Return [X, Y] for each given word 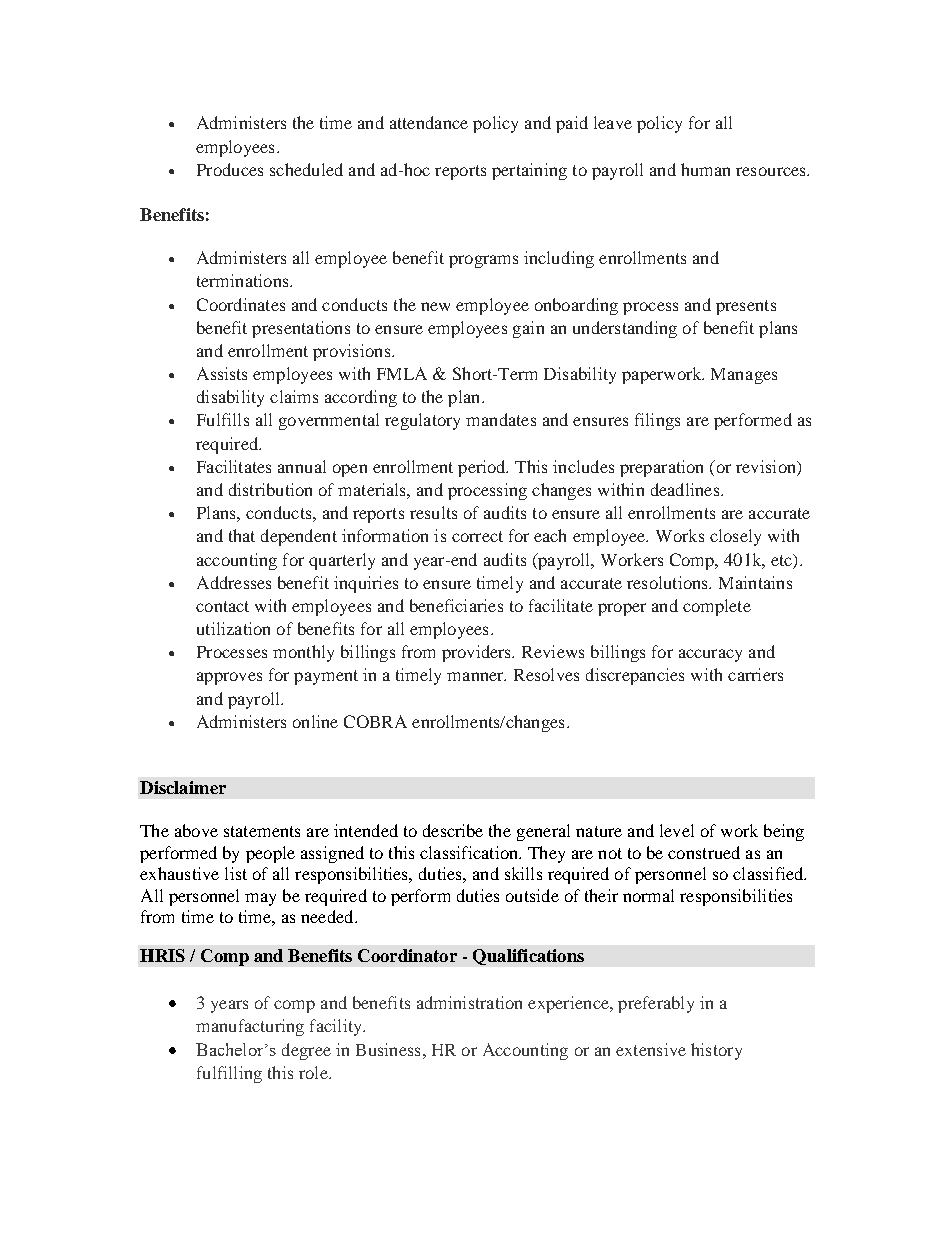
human [705, 169]
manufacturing [250, 1027]
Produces [230, 169]
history [716, 1051]
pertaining [529, 171]
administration [469, 1002]
